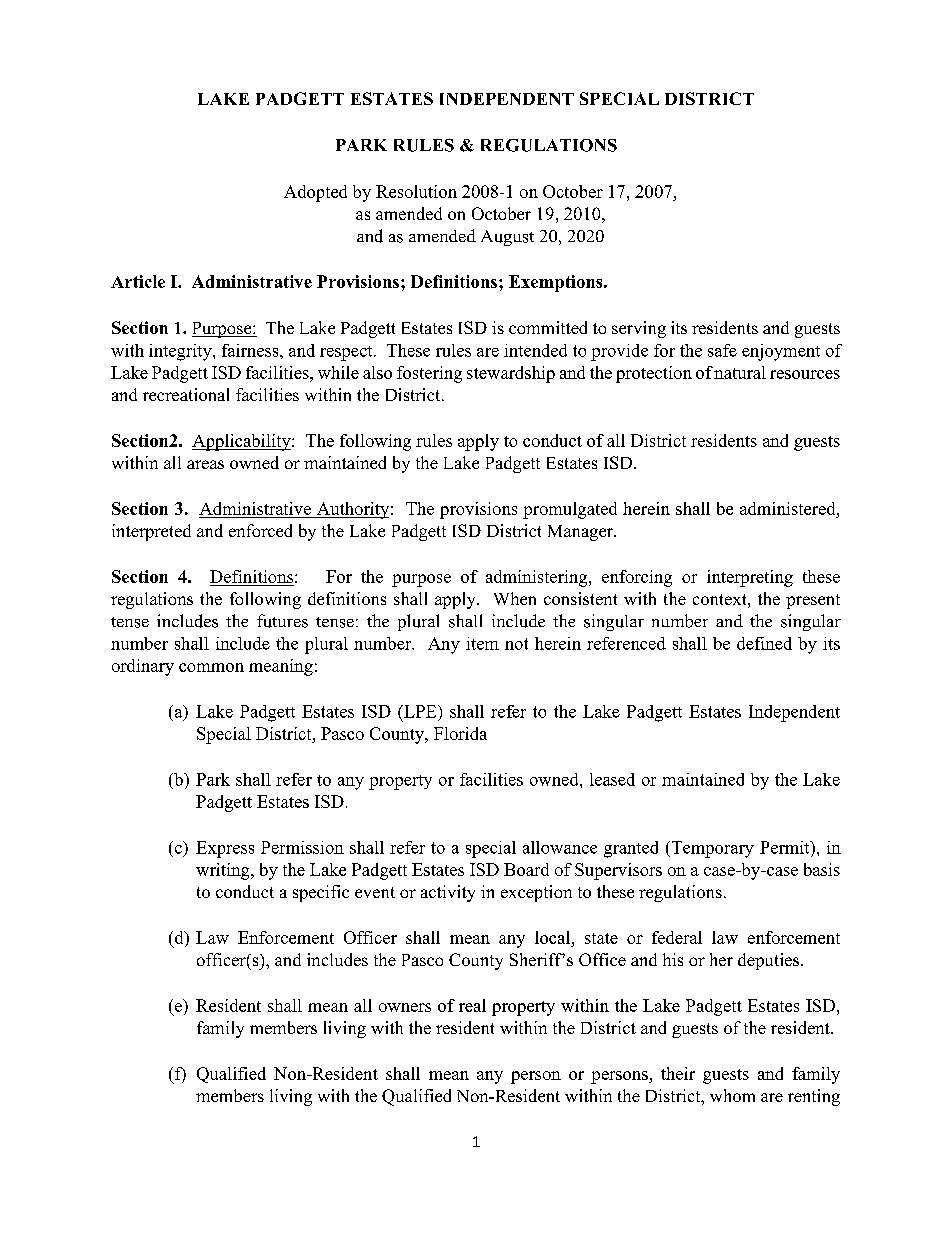 The image size is (952, 1233). Describe the element at coordinates (639, 329) in the document. I see `serving` at that location.
